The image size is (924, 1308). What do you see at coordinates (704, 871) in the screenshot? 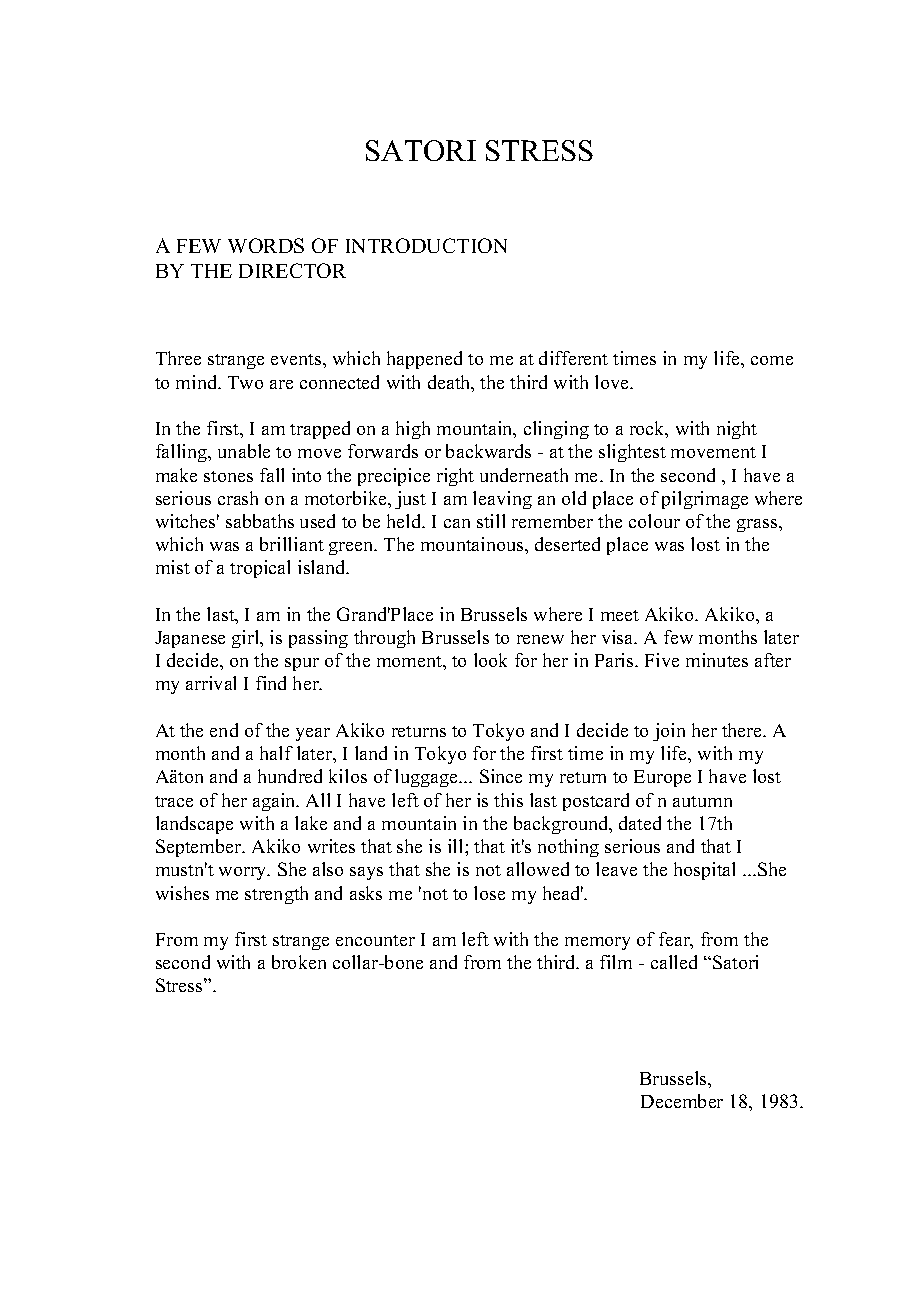
I see `hospital` at bounding box center [704, 871].
